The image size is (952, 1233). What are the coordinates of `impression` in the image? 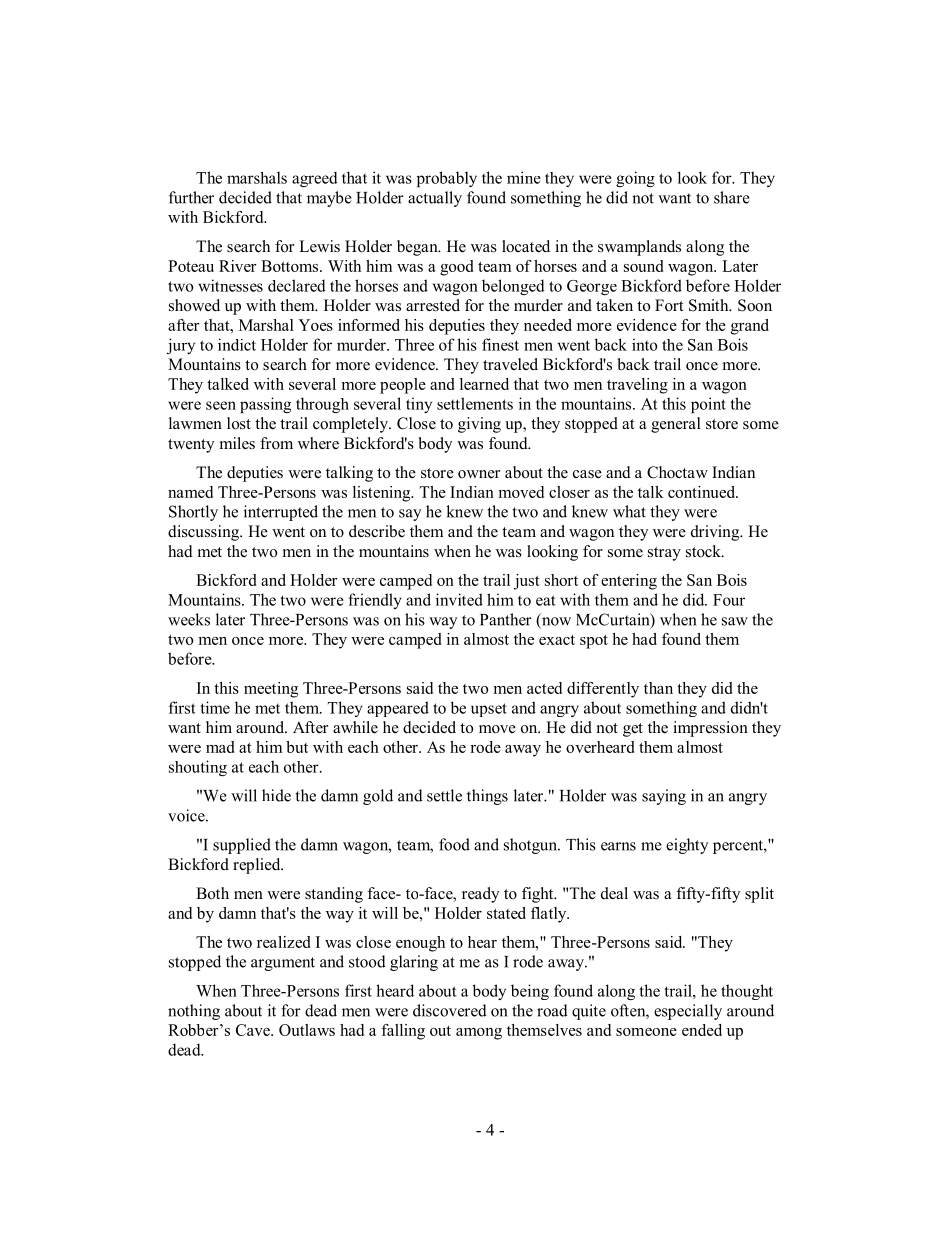 It's located at (710, 729).
